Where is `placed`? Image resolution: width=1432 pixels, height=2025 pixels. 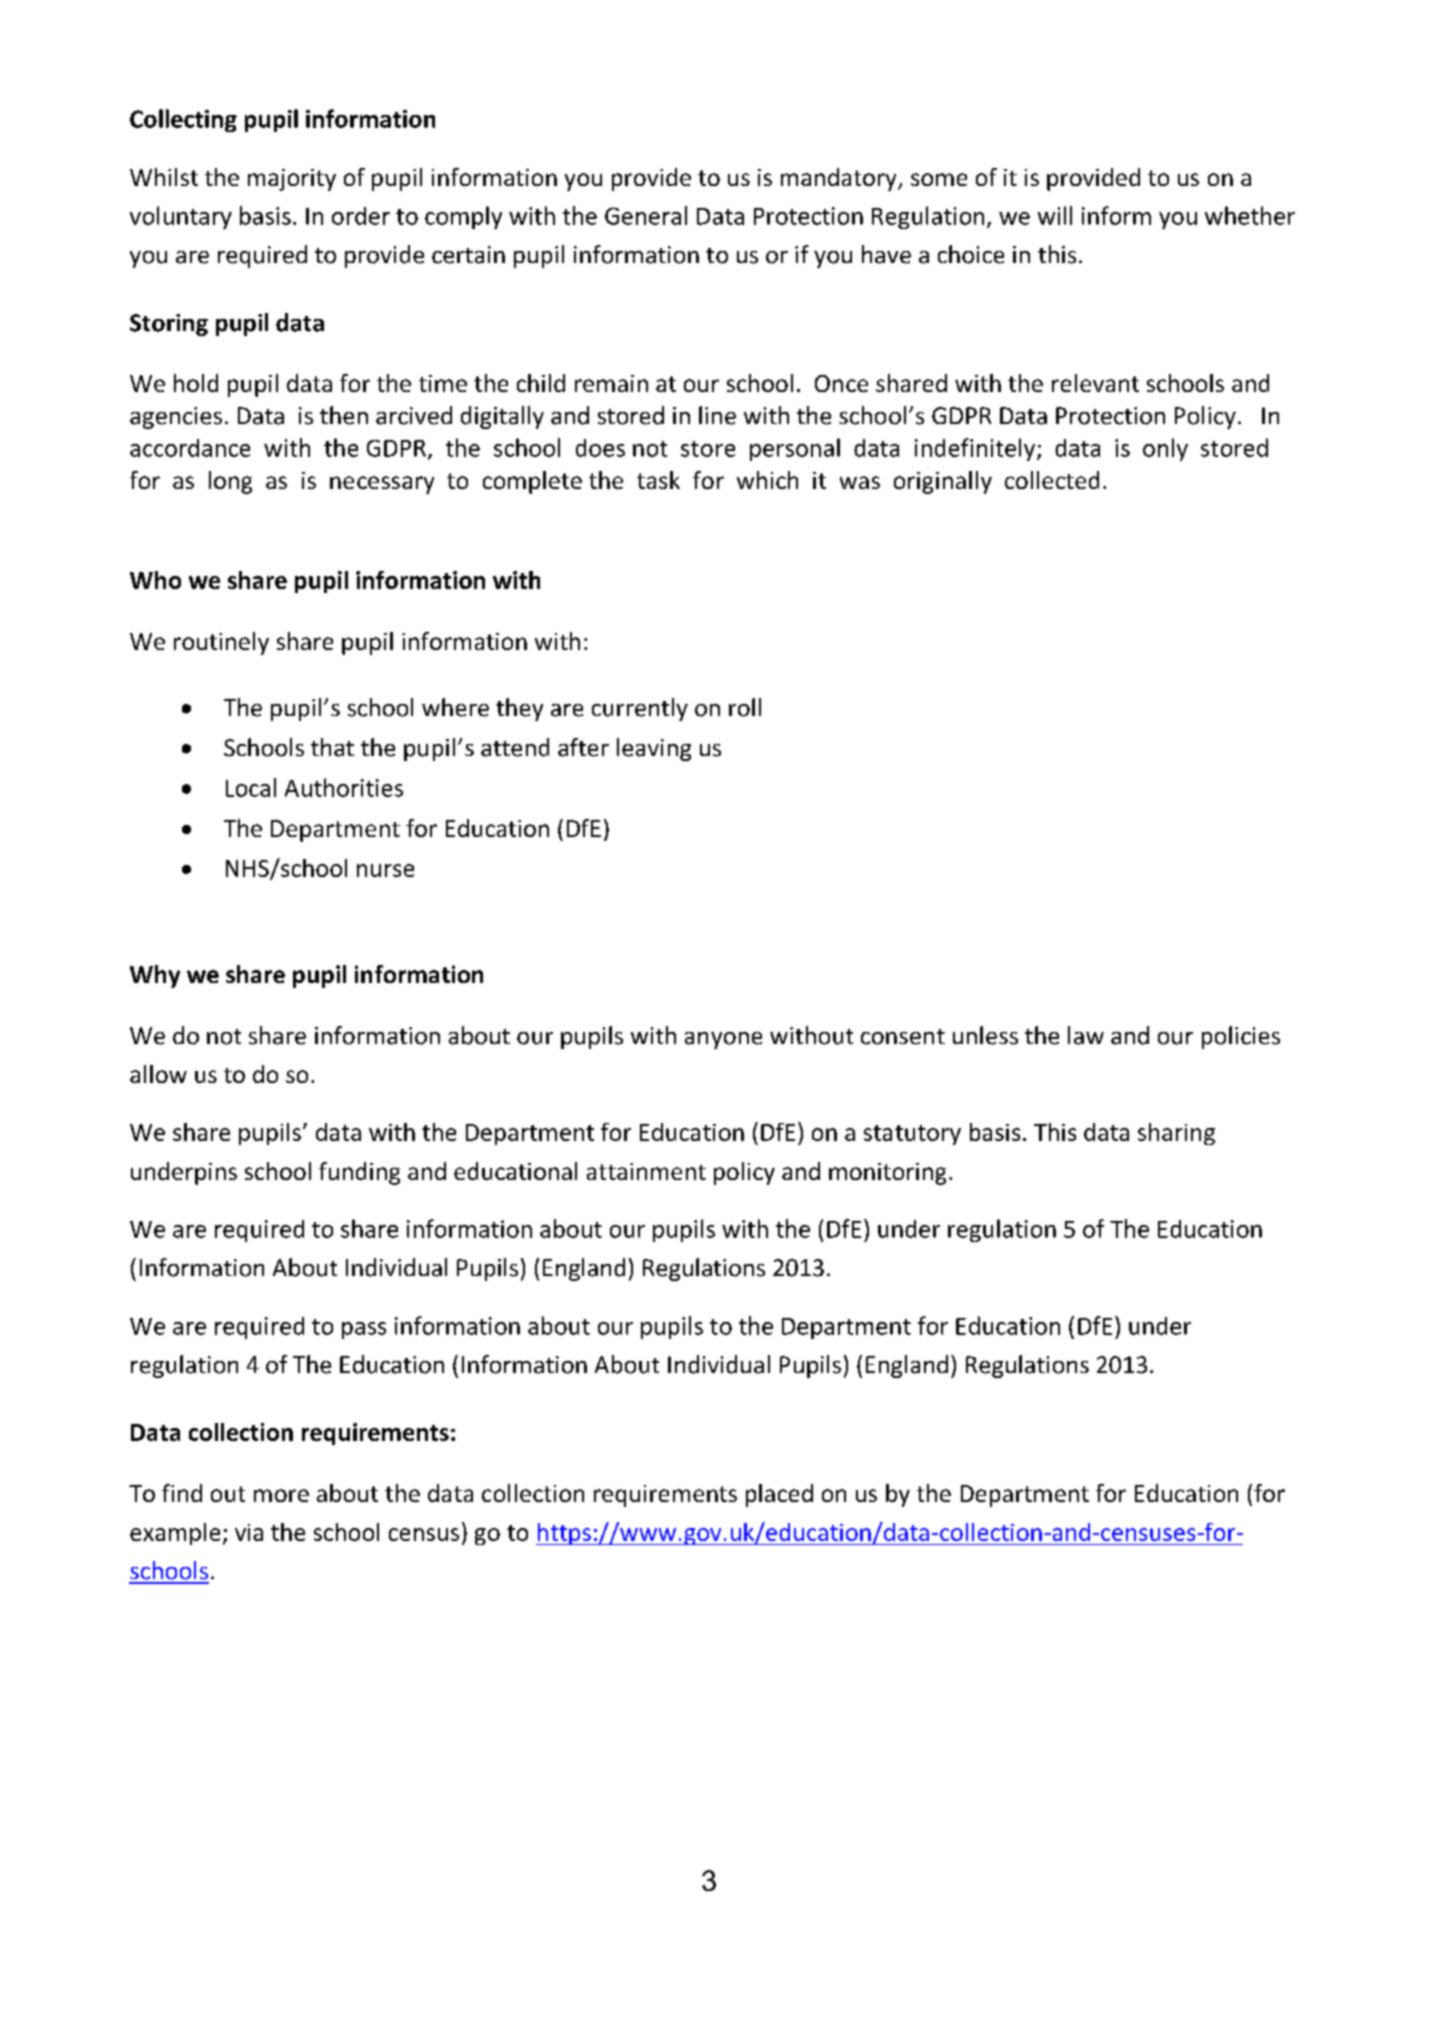
placed is located at coordinates (779, 1495).
